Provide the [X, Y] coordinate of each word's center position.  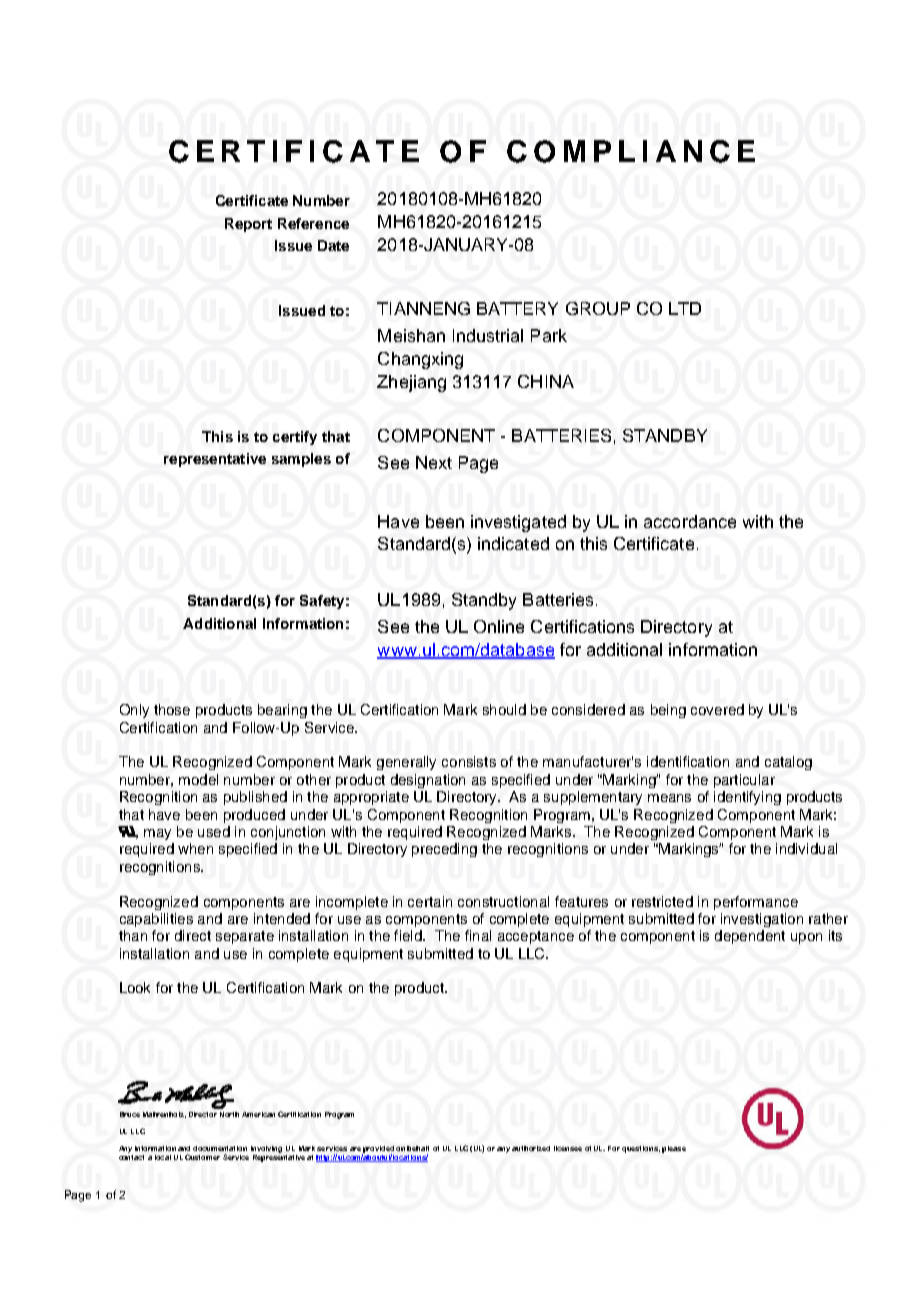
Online [499, 626]
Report [248, 225]
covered [717, 709]
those [172, 709]
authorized [531, 1148]
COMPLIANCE [631, 151]
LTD [685, 308]
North [229, 1114]
